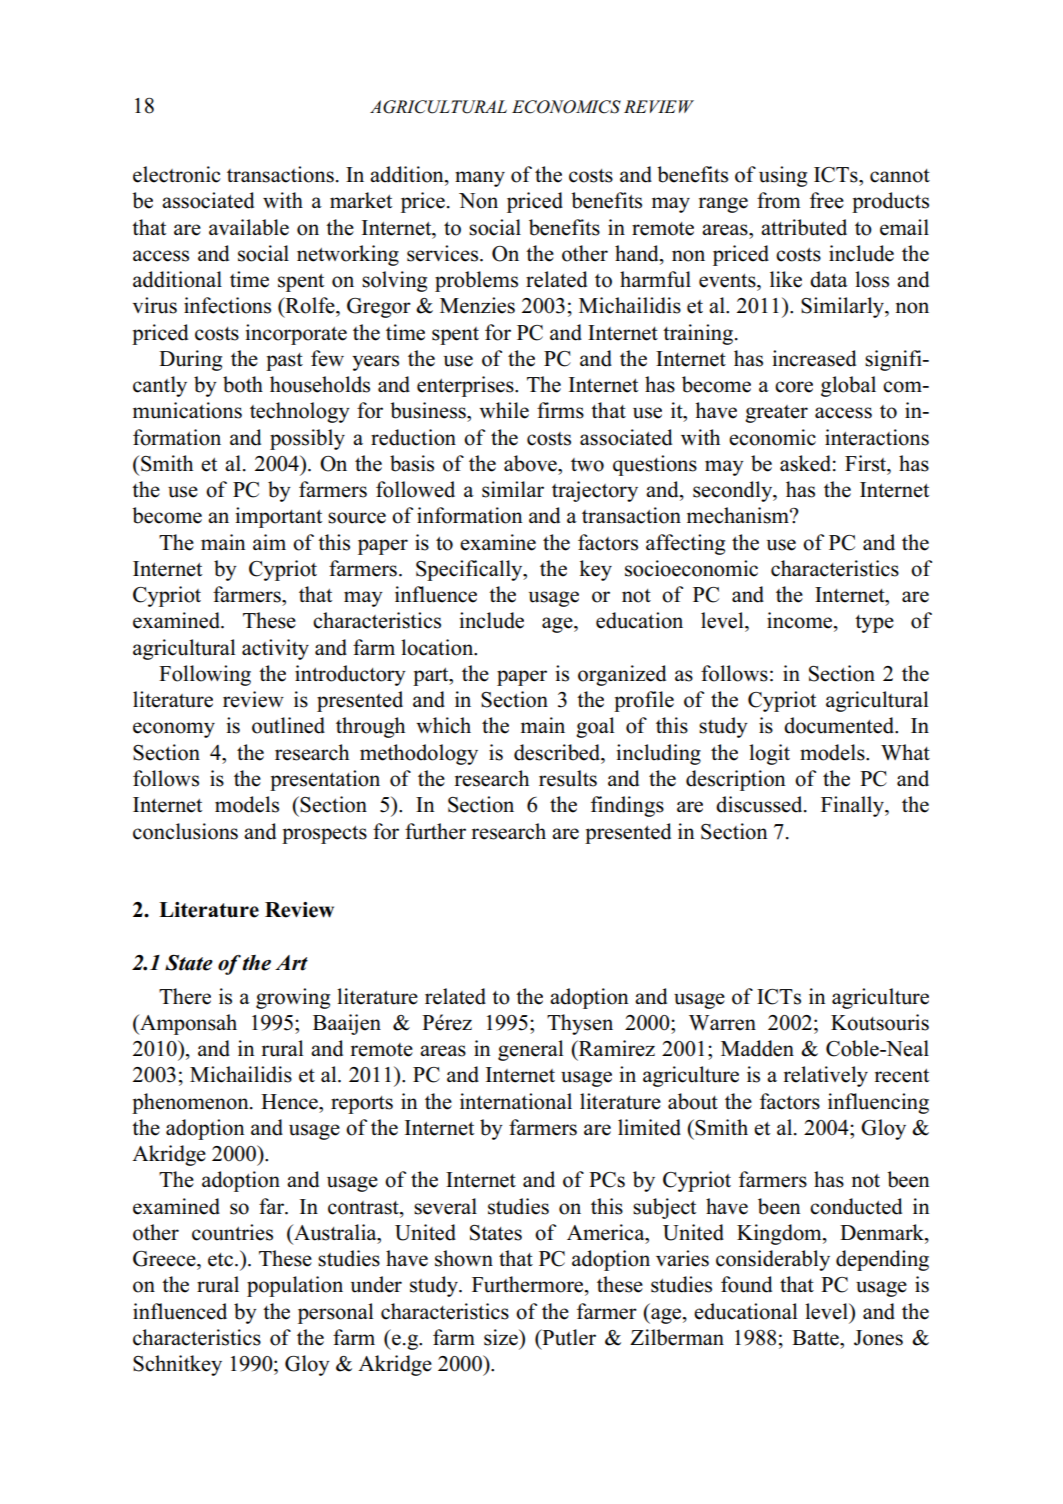 The image size is (1063, 1504). Describe the element at coordinates (295, 1286) in the screenshot. I see `population` at that location.
